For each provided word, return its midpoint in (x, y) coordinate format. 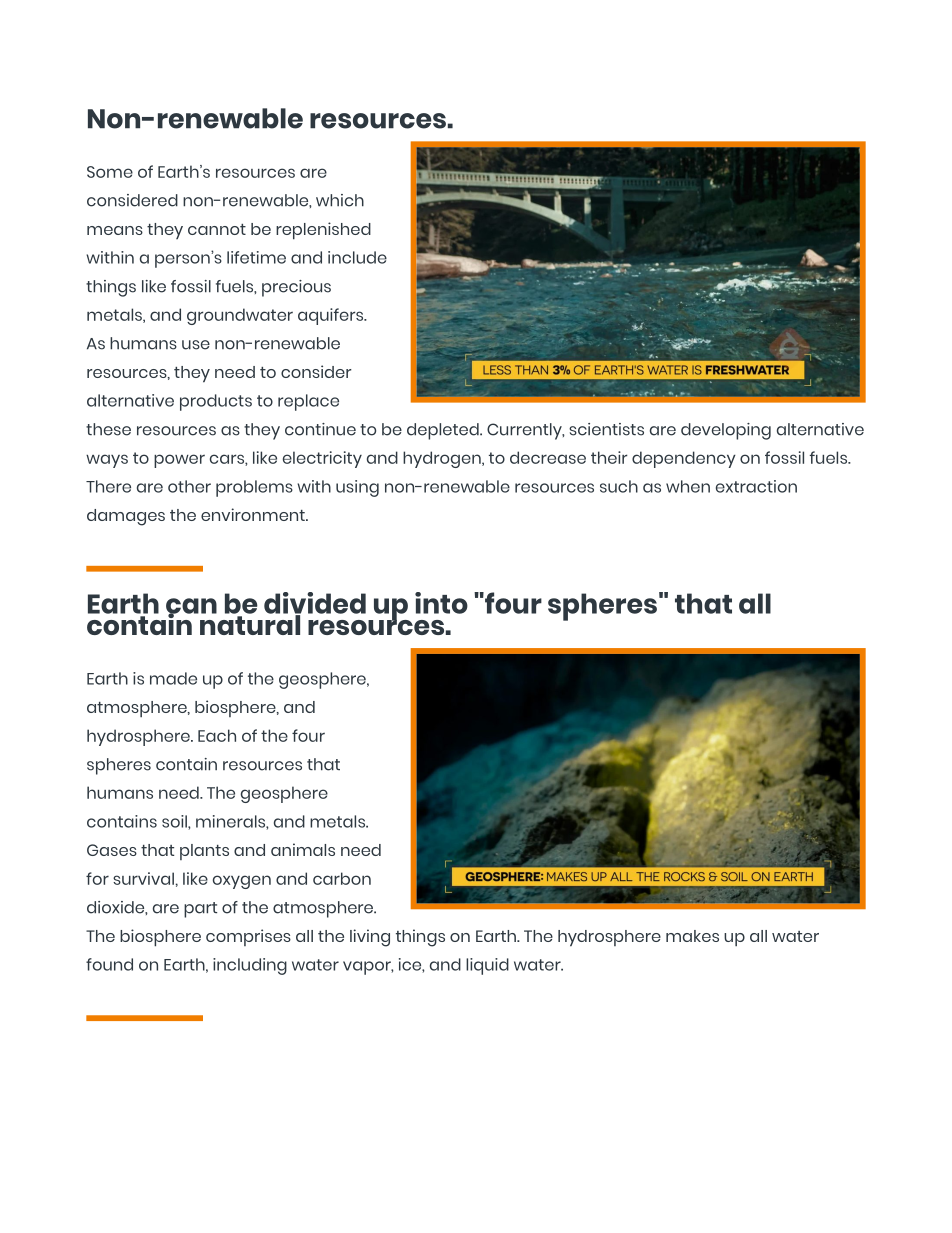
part (200, 910)
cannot (217, 229)
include (357, 257)
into (441, 603)
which (340, 200)
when (688, 486)
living (370, 938)
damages (126, 517)
